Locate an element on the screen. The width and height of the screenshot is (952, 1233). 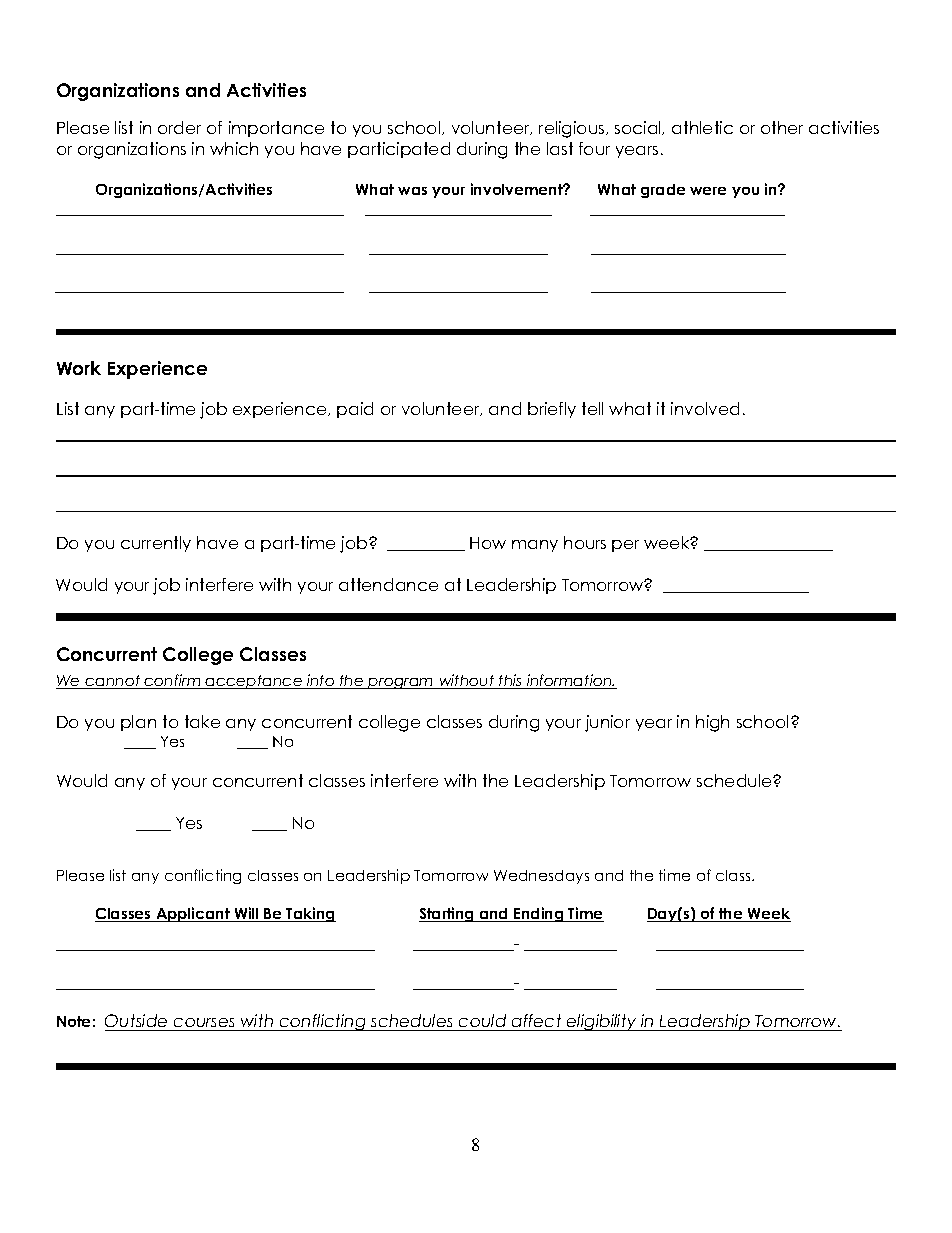
plan is located at coordinates (138, 723).
